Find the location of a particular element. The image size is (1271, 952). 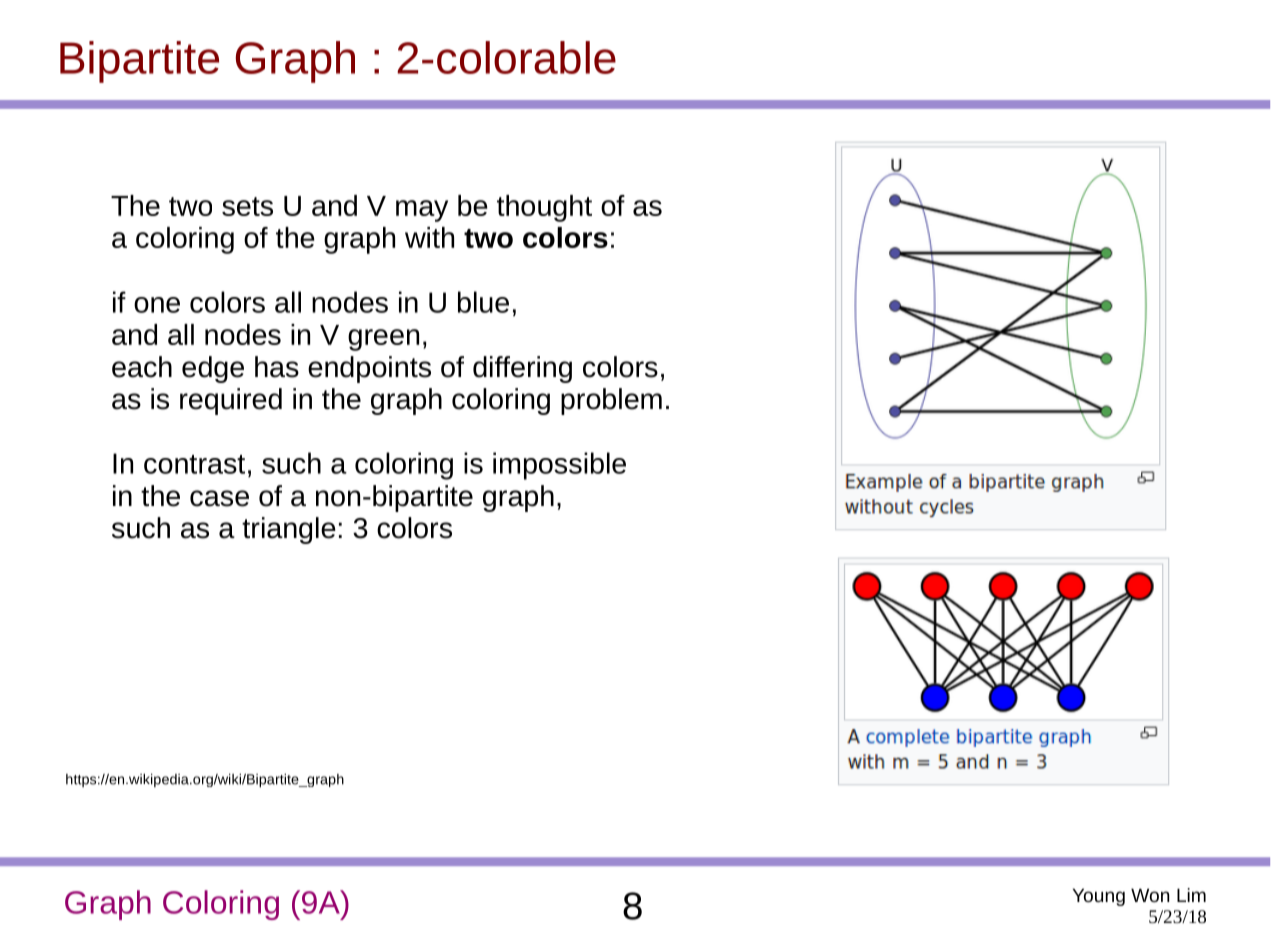

impossible is located at coordinates (559, 466).
